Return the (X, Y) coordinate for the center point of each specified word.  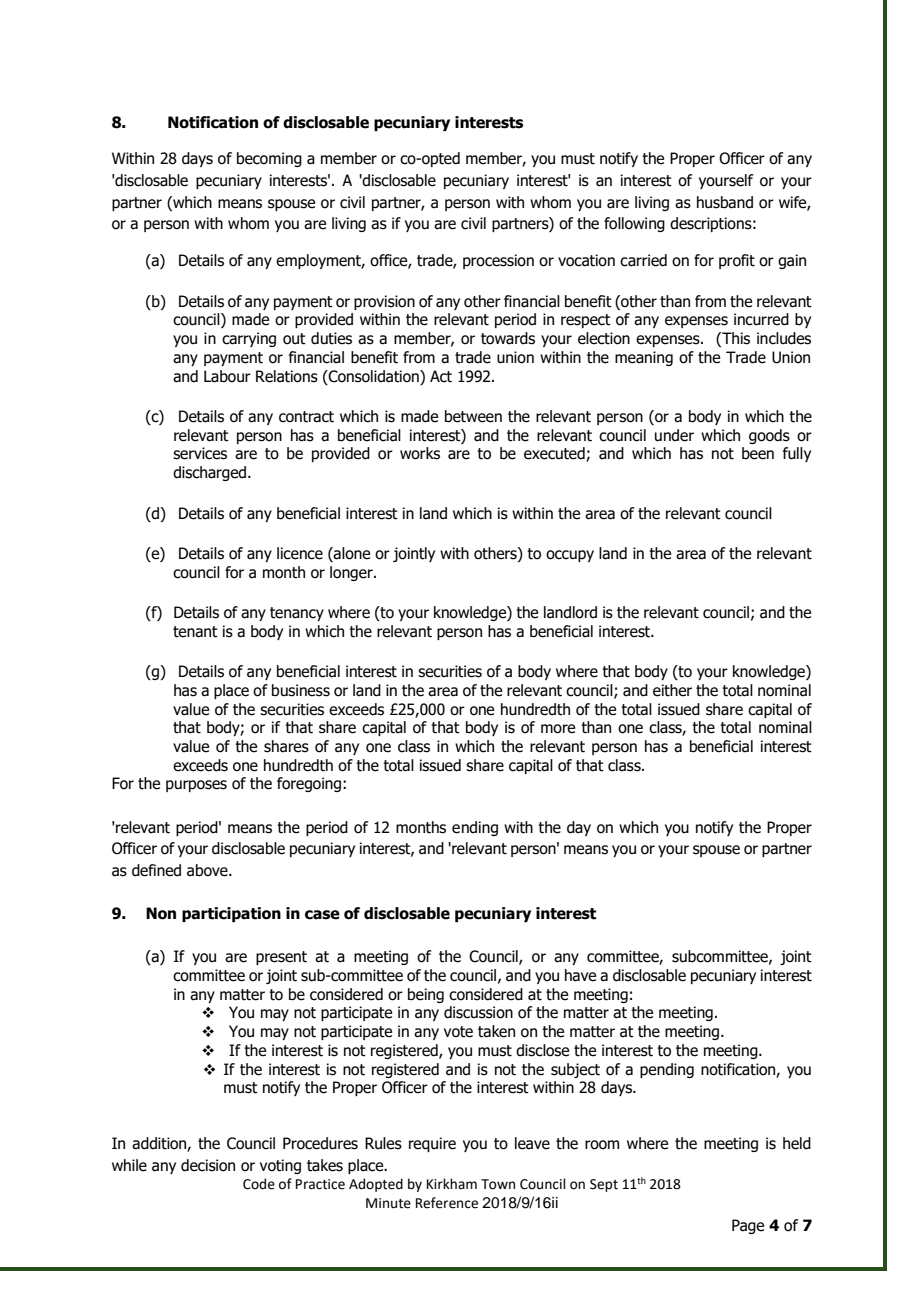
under (674, 435)
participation (231, 914)
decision (208, 1165)
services (200, 453)
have (580, 975)
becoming (269, 159)
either (672, 690)
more (558, 729)
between (473, 416)
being (426, 995)
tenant (195, 632)
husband (725, 202)
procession (498, 261)
